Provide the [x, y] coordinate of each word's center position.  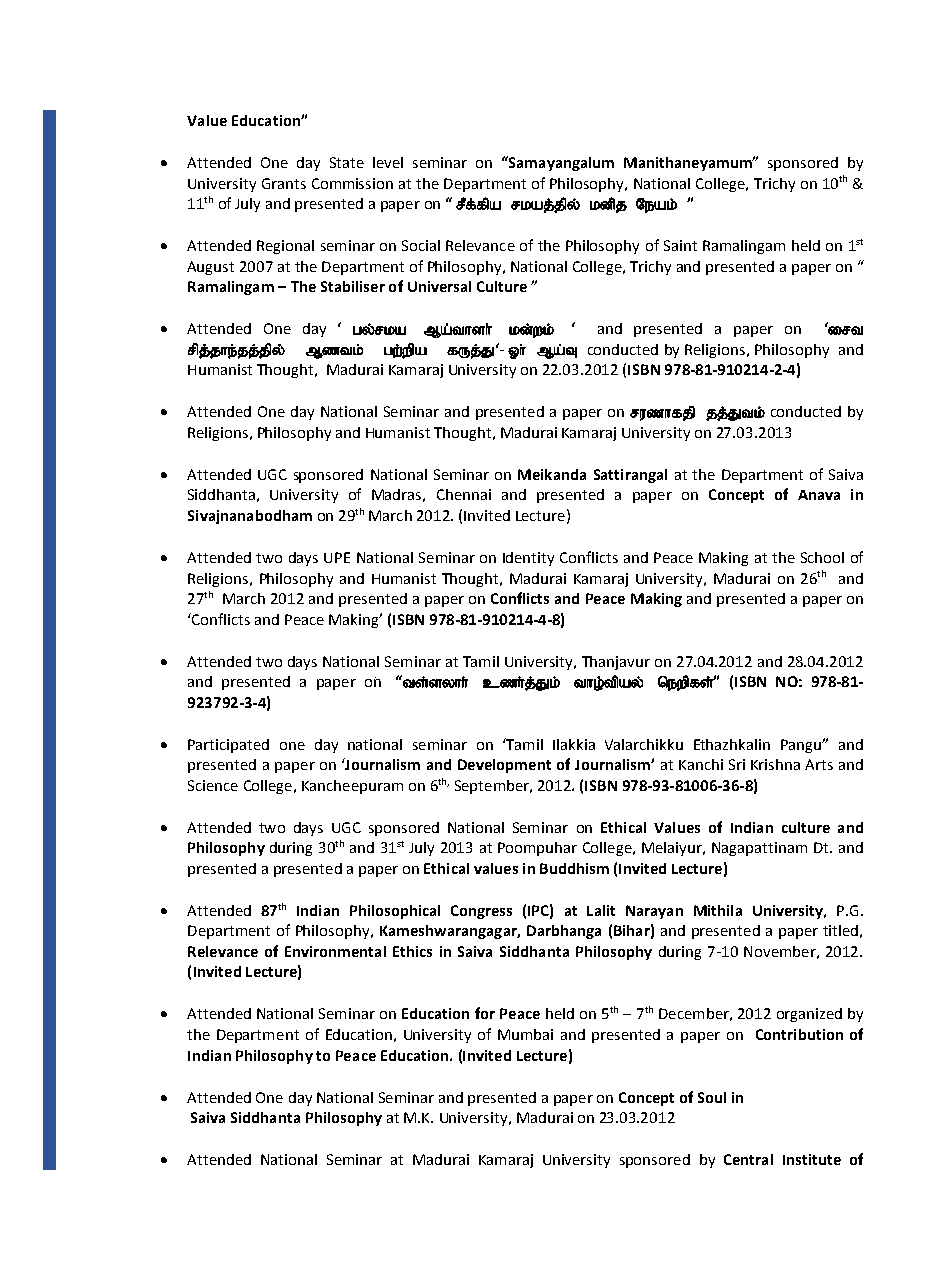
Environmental [335, 951]
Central [748, 1159]
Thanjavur [616, 663]
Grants [284, 183]
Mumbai [525, 1034]
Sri [737, 764]
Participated [228, 746]
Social [421, 245]
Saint [680, 245]
